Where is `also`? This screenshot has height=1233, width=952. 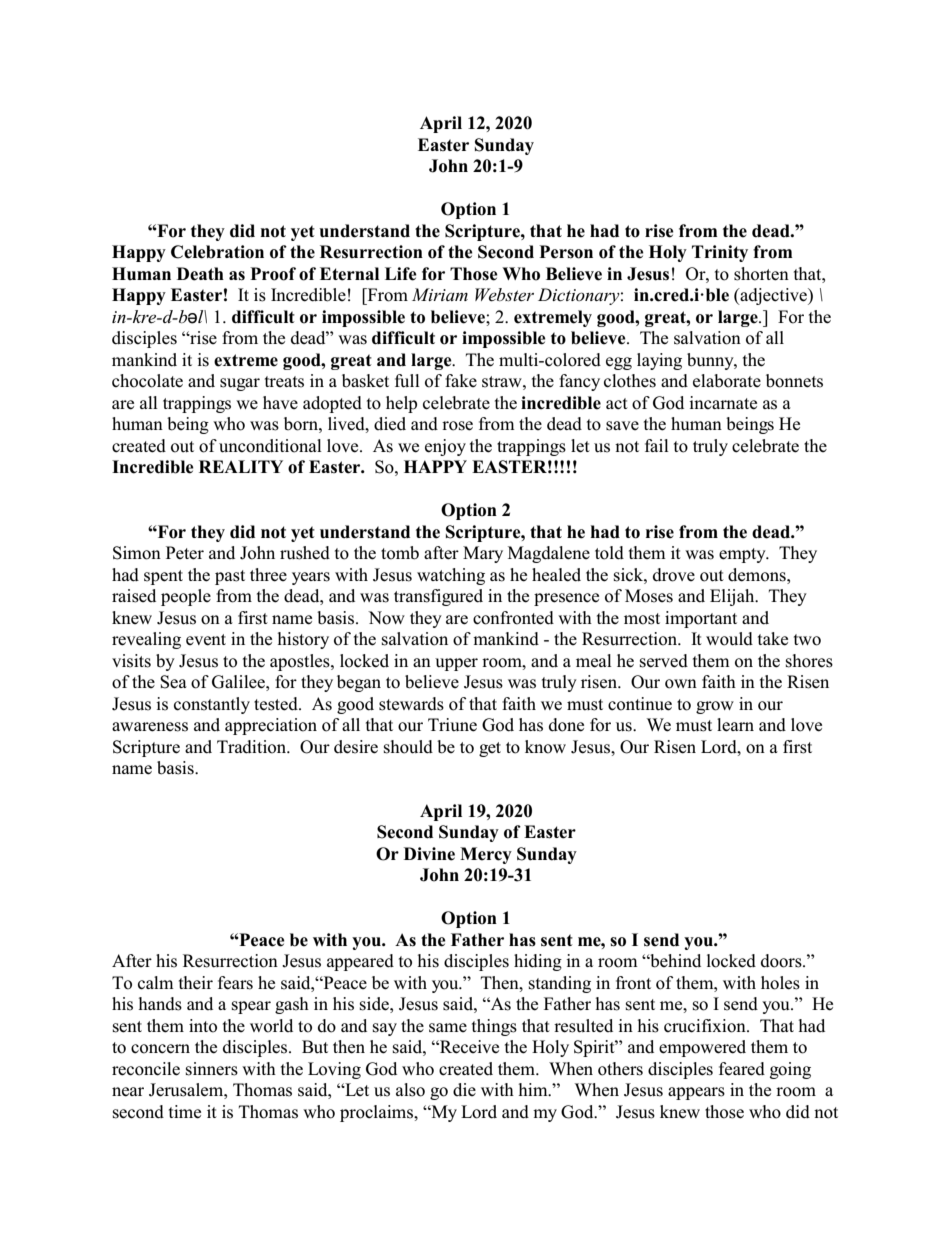 also is located at coordinates (410, 1090).
